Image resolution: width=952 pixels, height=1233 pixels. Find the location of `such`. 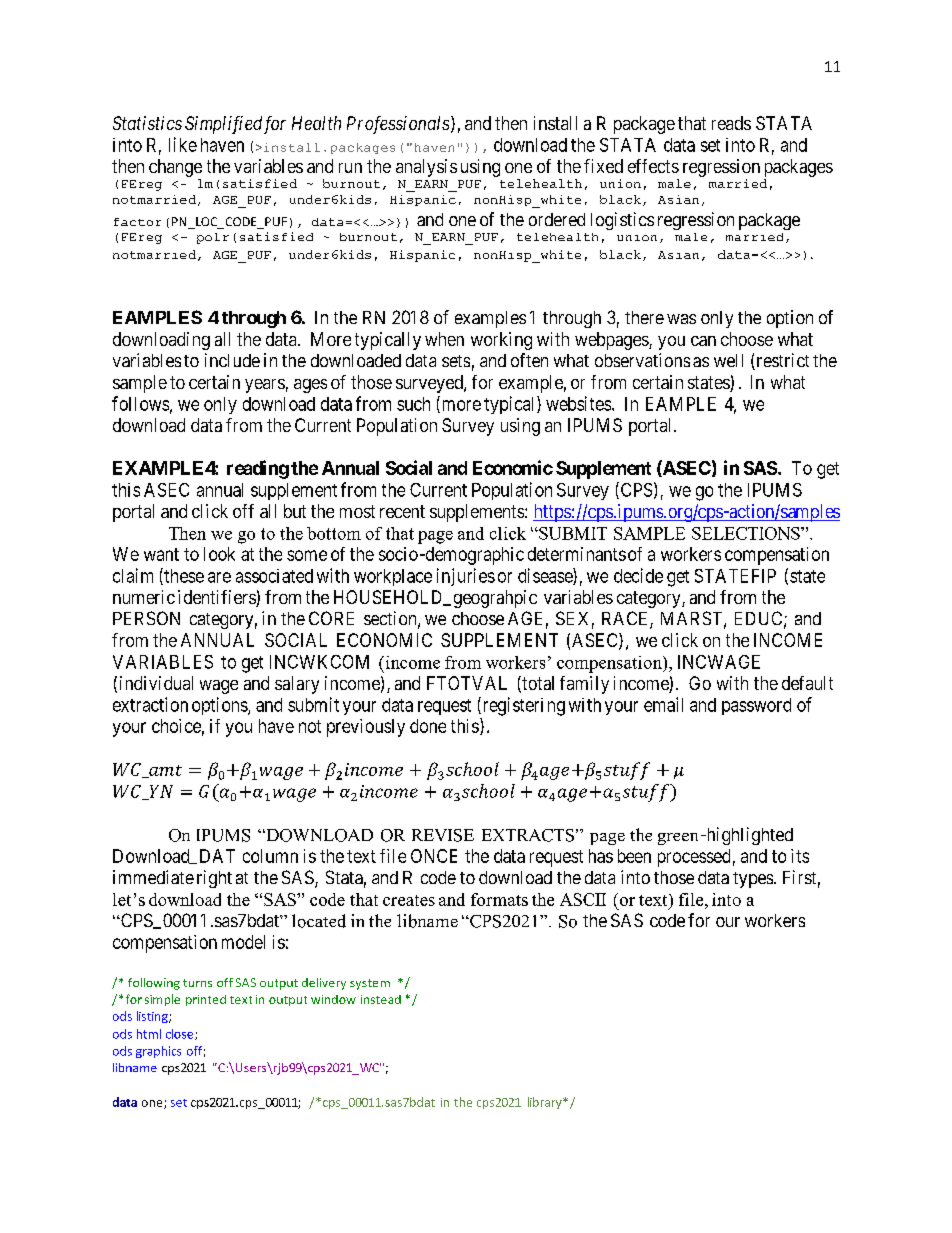

such is located at coordinates (413, 404).
